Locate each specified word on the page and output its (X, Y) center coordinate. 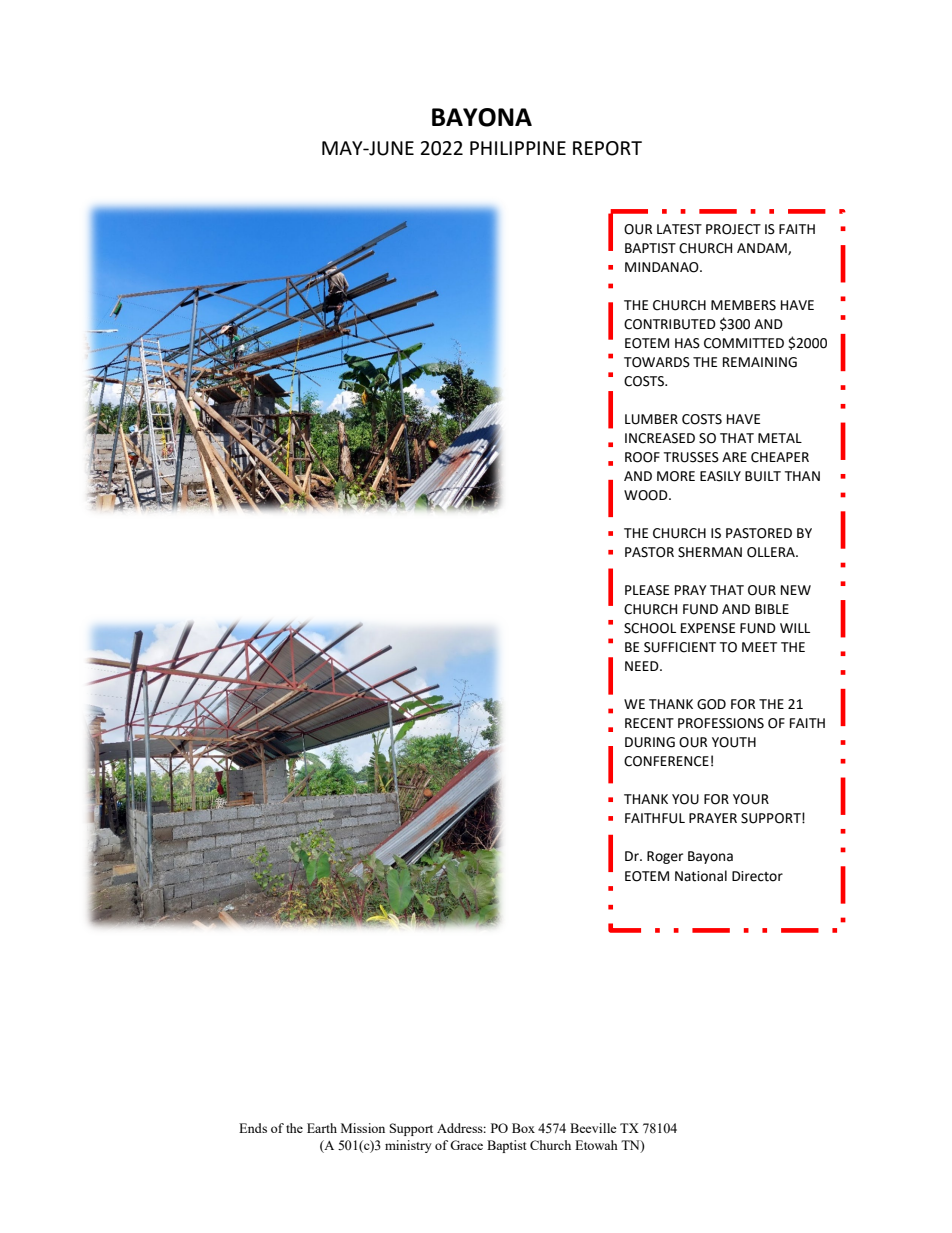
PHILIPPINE (518, 148)
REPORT (607, 148)
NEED (643, 666)
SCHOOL (650, 628)
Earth (322, 1128)
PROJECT (733, 229)
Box (523, 1128)
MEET (759, 647)
